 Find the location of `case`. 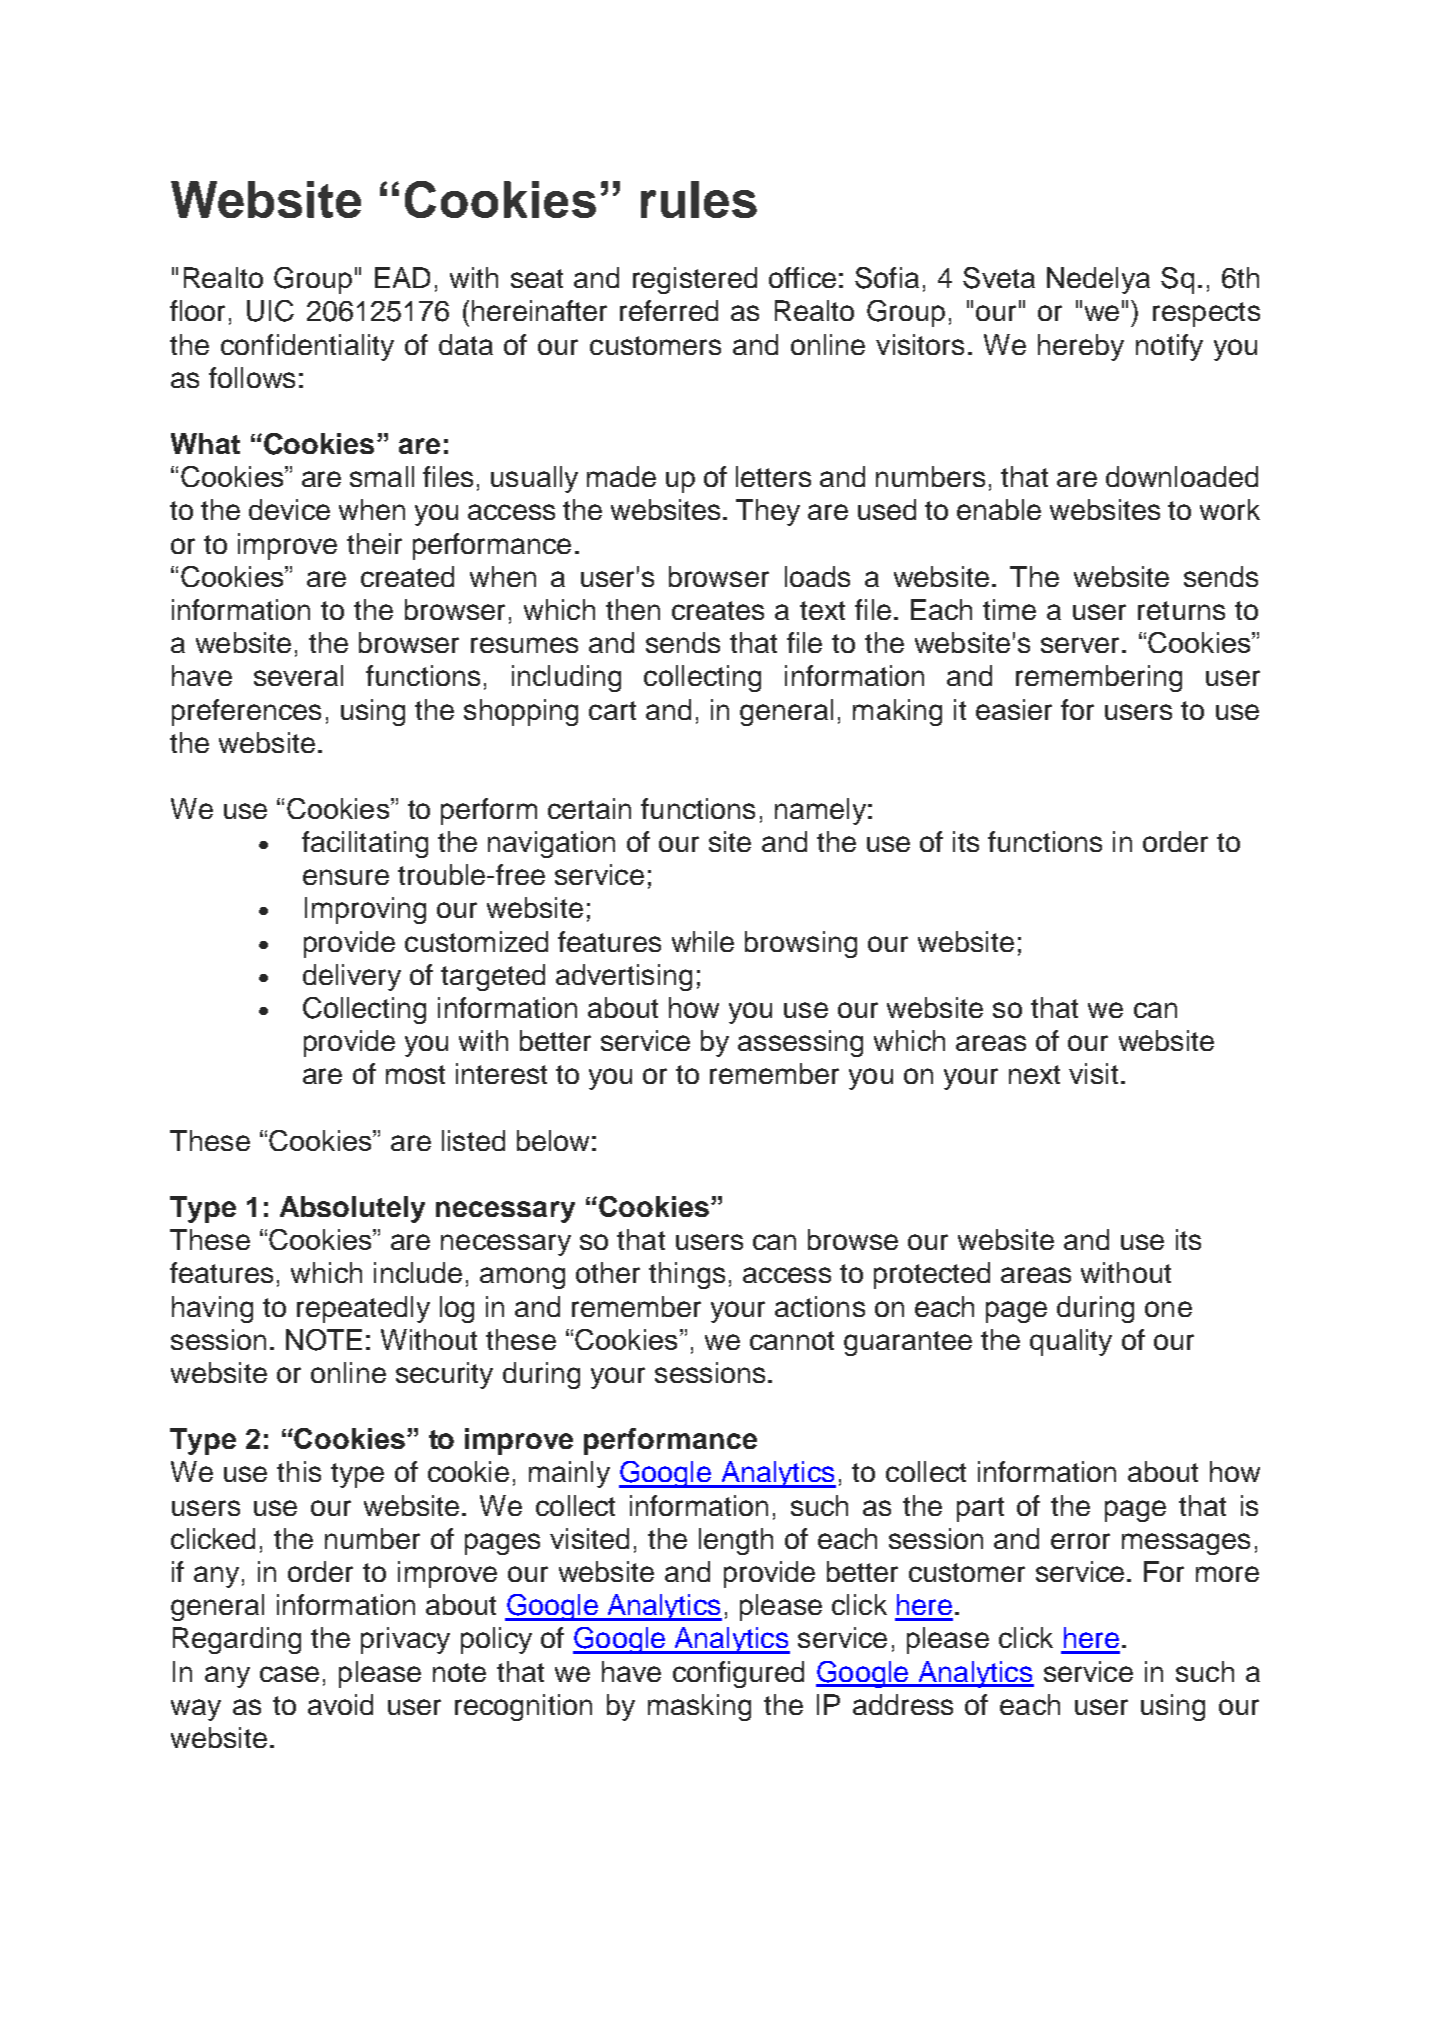

case is located at coordinates (289, 1674).
